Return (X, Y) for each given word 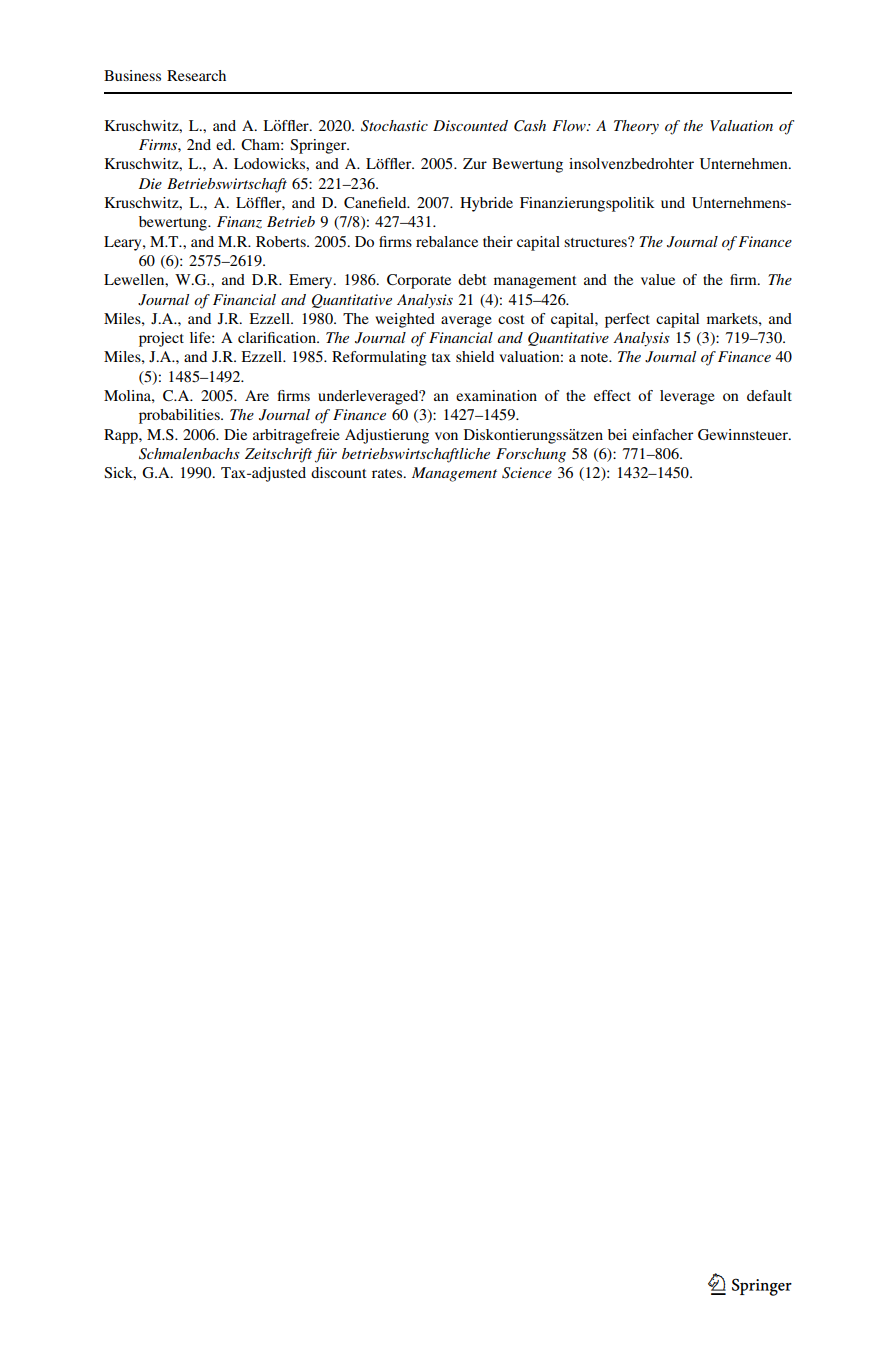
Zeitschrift (278, 455)
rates (388, 473)
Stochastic (394, 126)
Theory (636, 127)
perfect (627, 320)
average (466, 322)
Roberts (282, 241)
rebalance (447, 241)
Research (196, 75)
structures (596, 242)
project (161, 339)
